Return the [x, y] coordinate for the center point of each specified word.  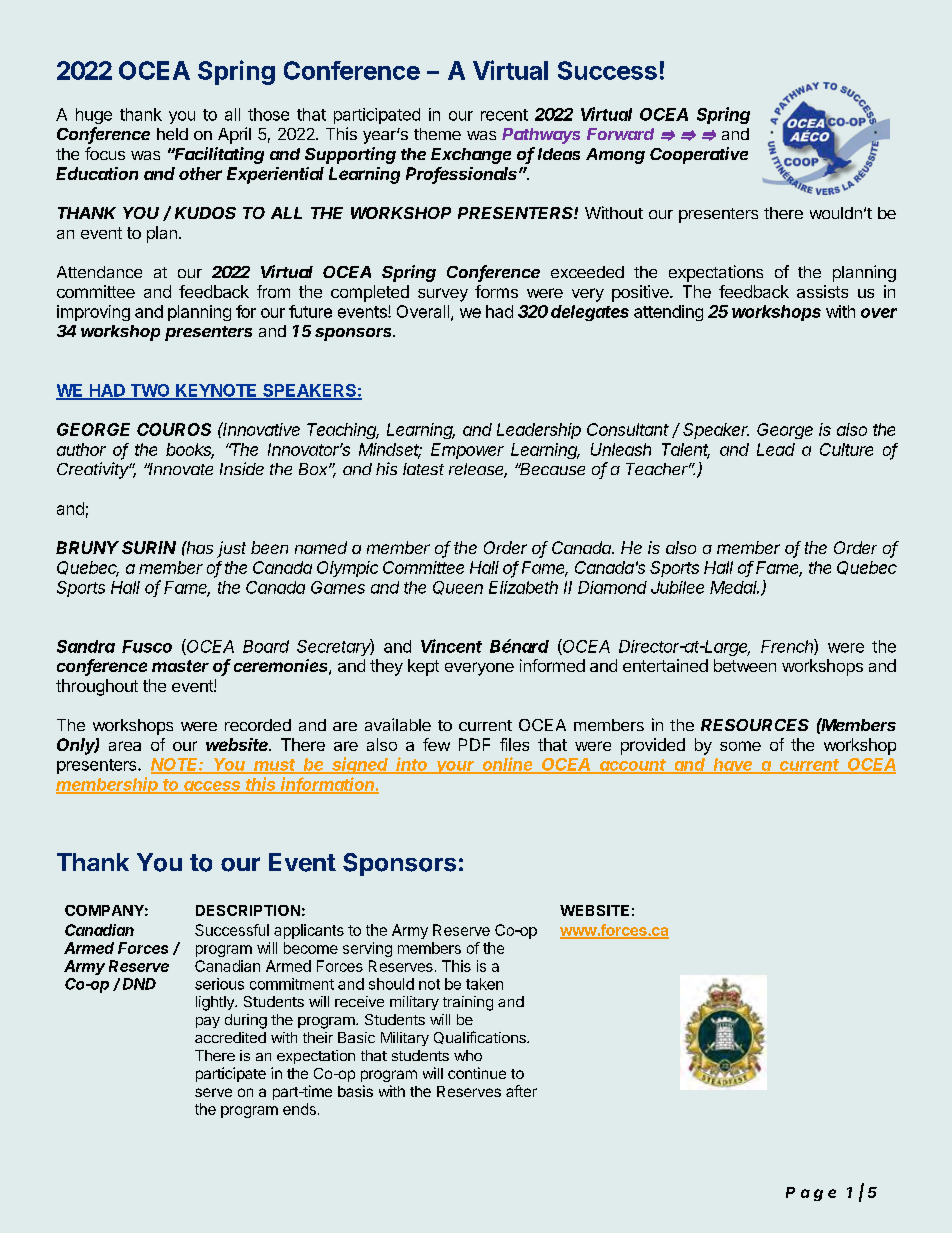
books [190, 450]
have [733, 765]
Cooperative [699, 155]
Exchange [471, 156]
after [521, 1091]
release [478, 470]
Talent [686, 450]
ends [299, 1109]
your [456, 767]
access [213, 787]
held [172, 134]
